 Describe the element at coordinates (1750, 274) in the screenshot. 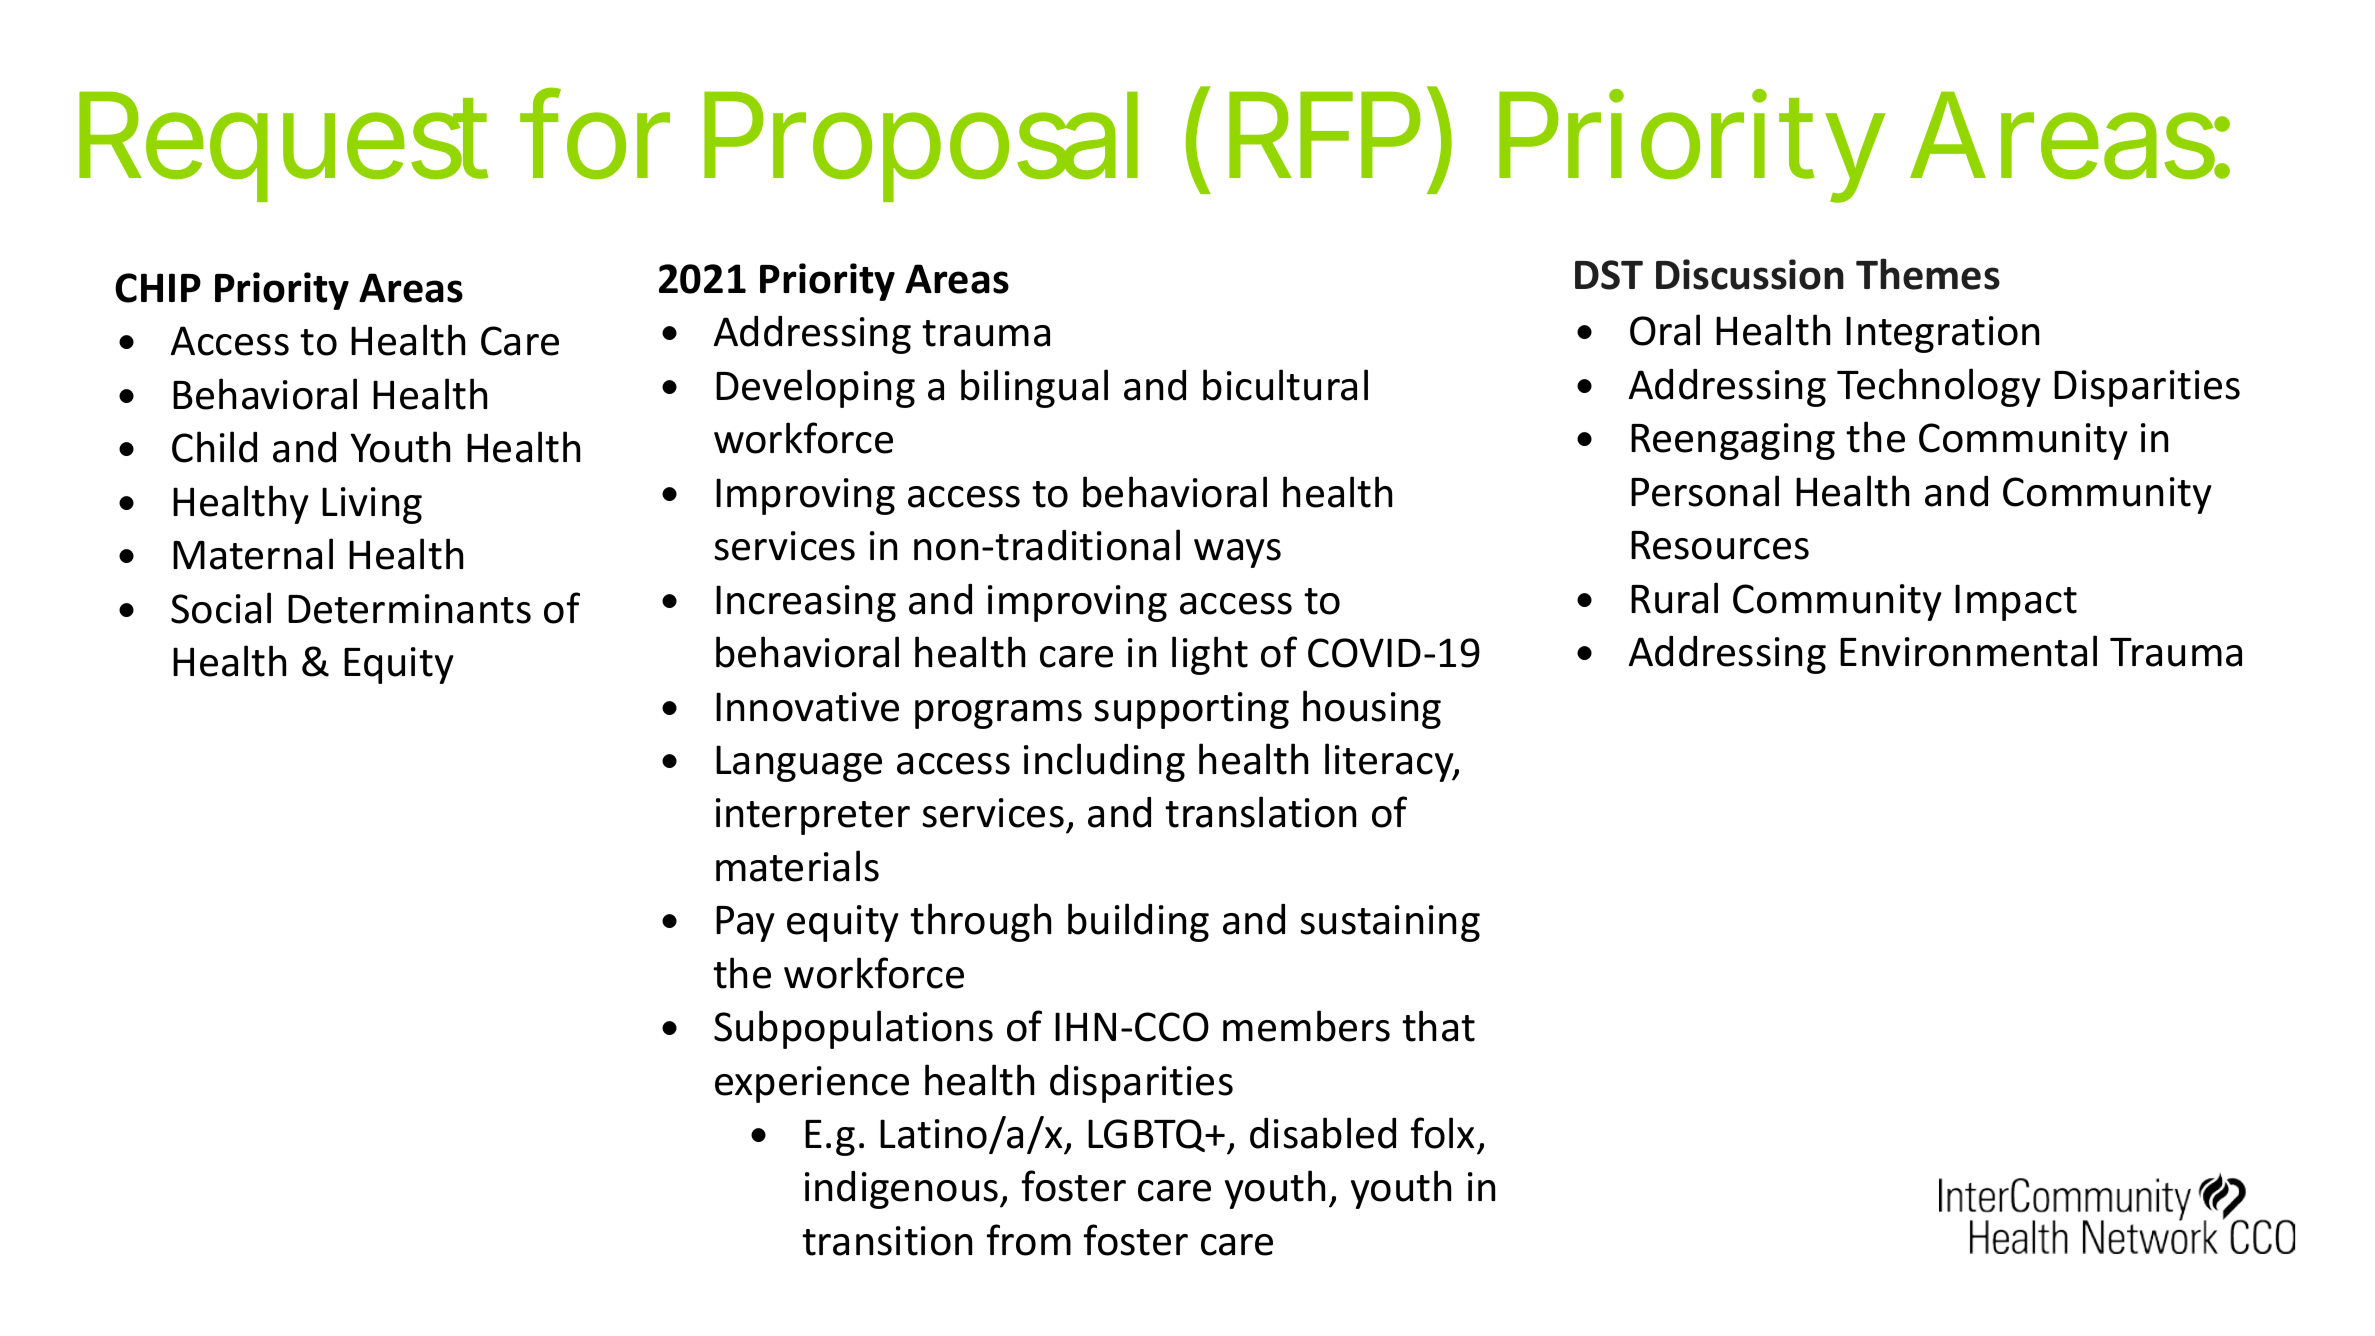

I see `Discussion` at that location.
